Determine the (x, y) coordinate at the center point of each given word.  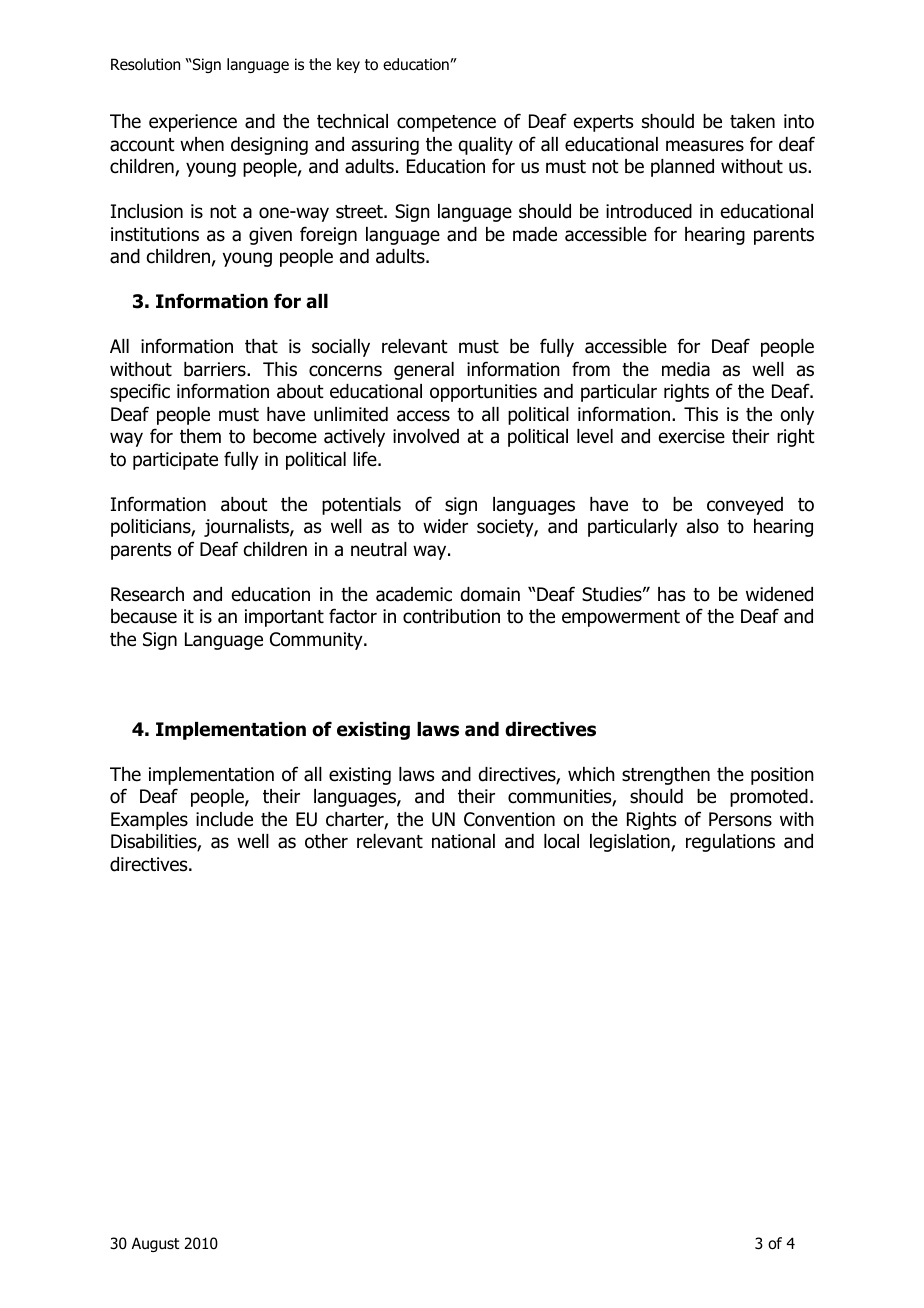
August (155, 1244)
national (463, 841)
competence (446, 123)
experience (193, 123)
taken (752, 121)
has (671, 594)
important (284, 618)
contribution (451, 616)
